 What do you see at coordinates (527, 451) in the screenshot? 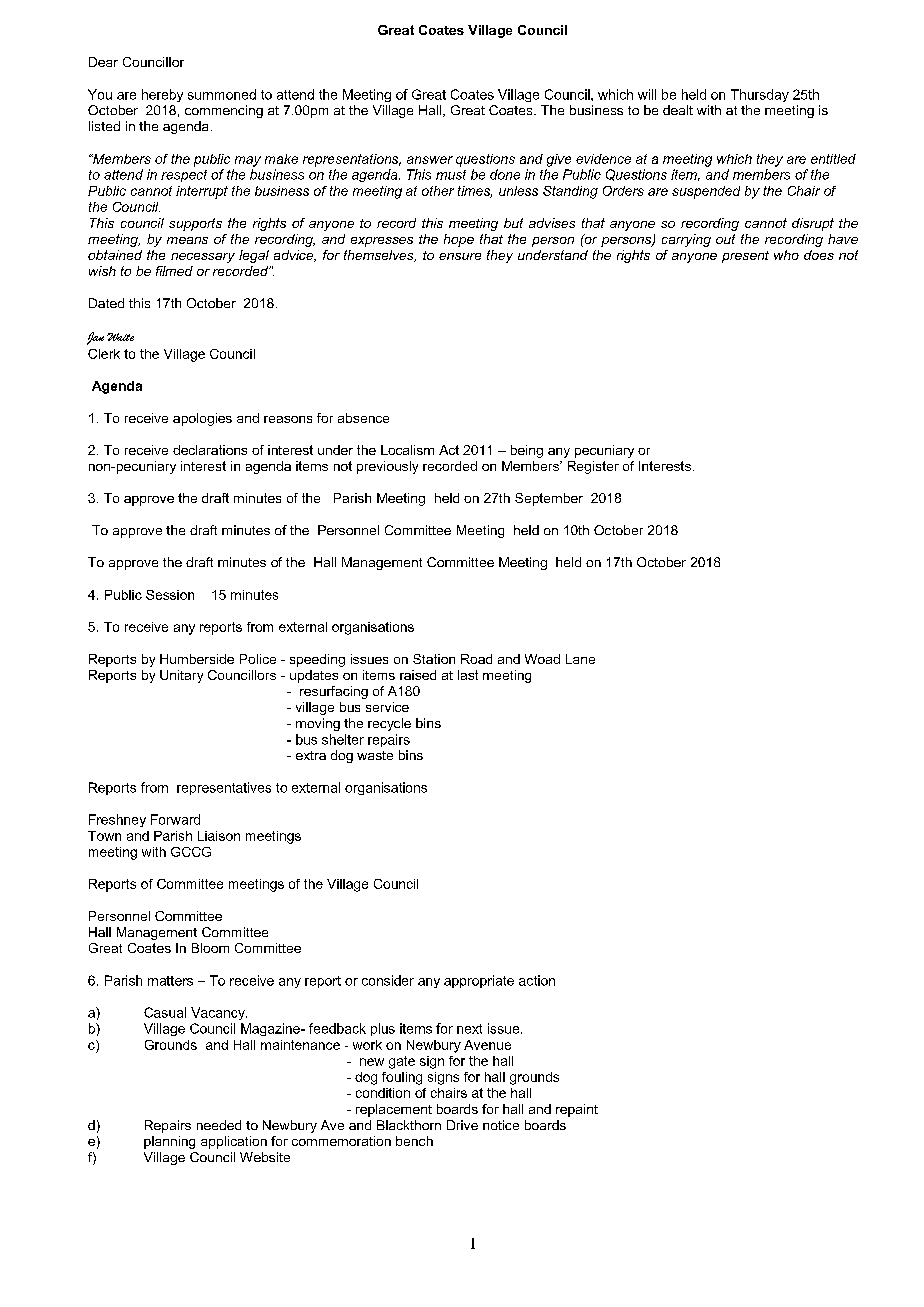
I see `being` at bounding box center [527, 451].
